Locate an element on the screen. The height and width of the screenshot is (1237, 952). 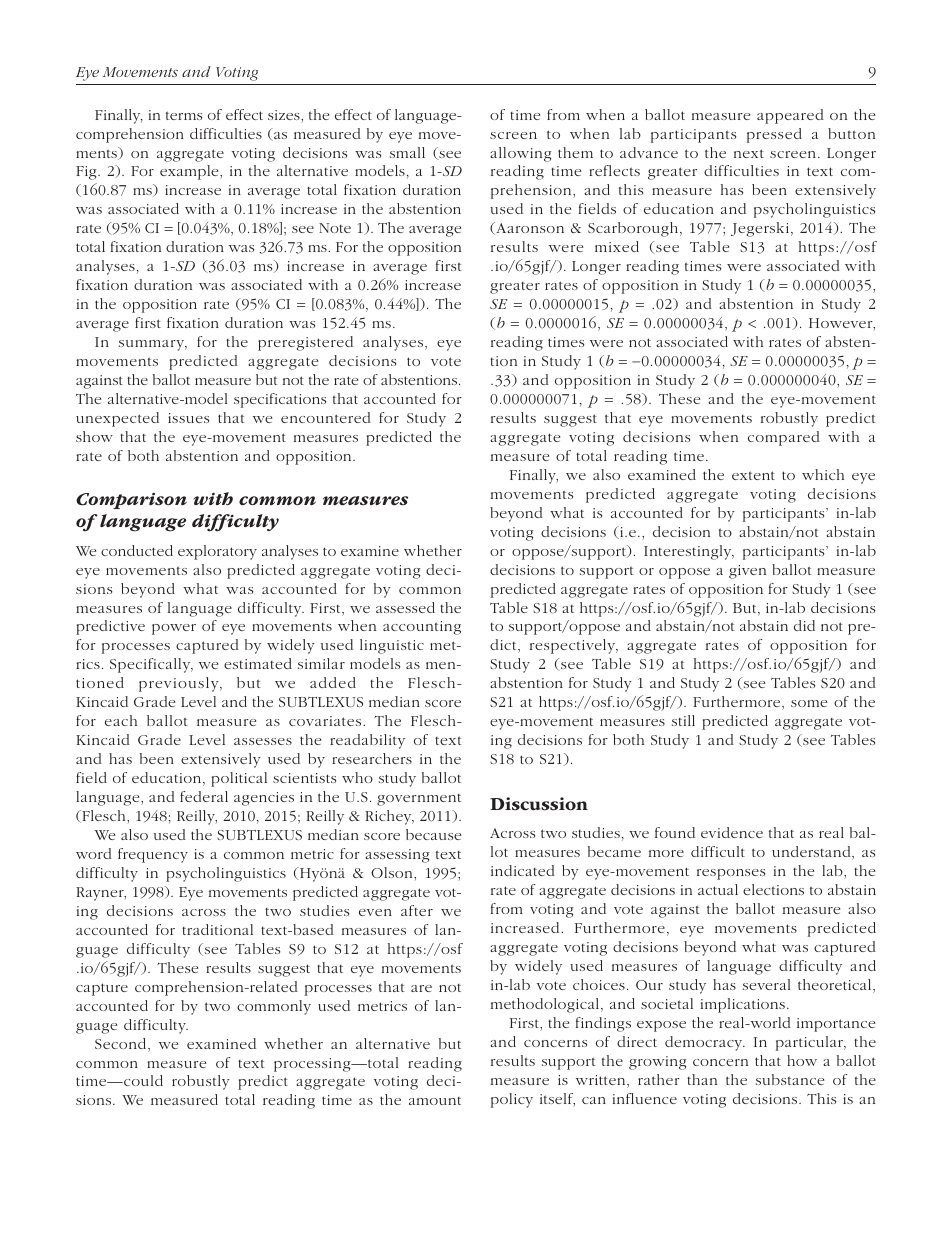
power is located at coordinates (174, 629).
